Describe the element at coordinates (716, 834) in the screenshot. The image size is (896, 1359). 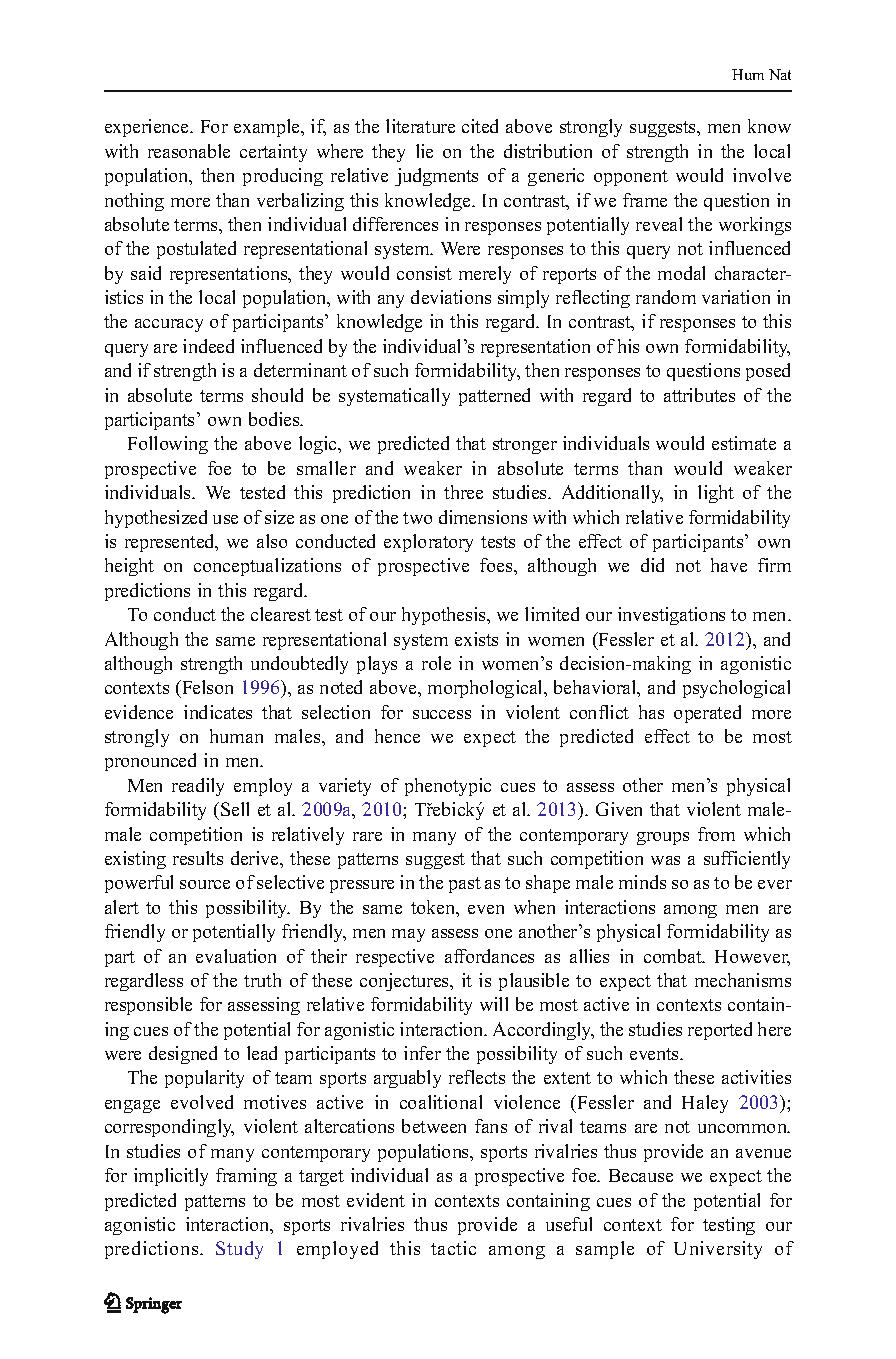
I see `from` at that location.
